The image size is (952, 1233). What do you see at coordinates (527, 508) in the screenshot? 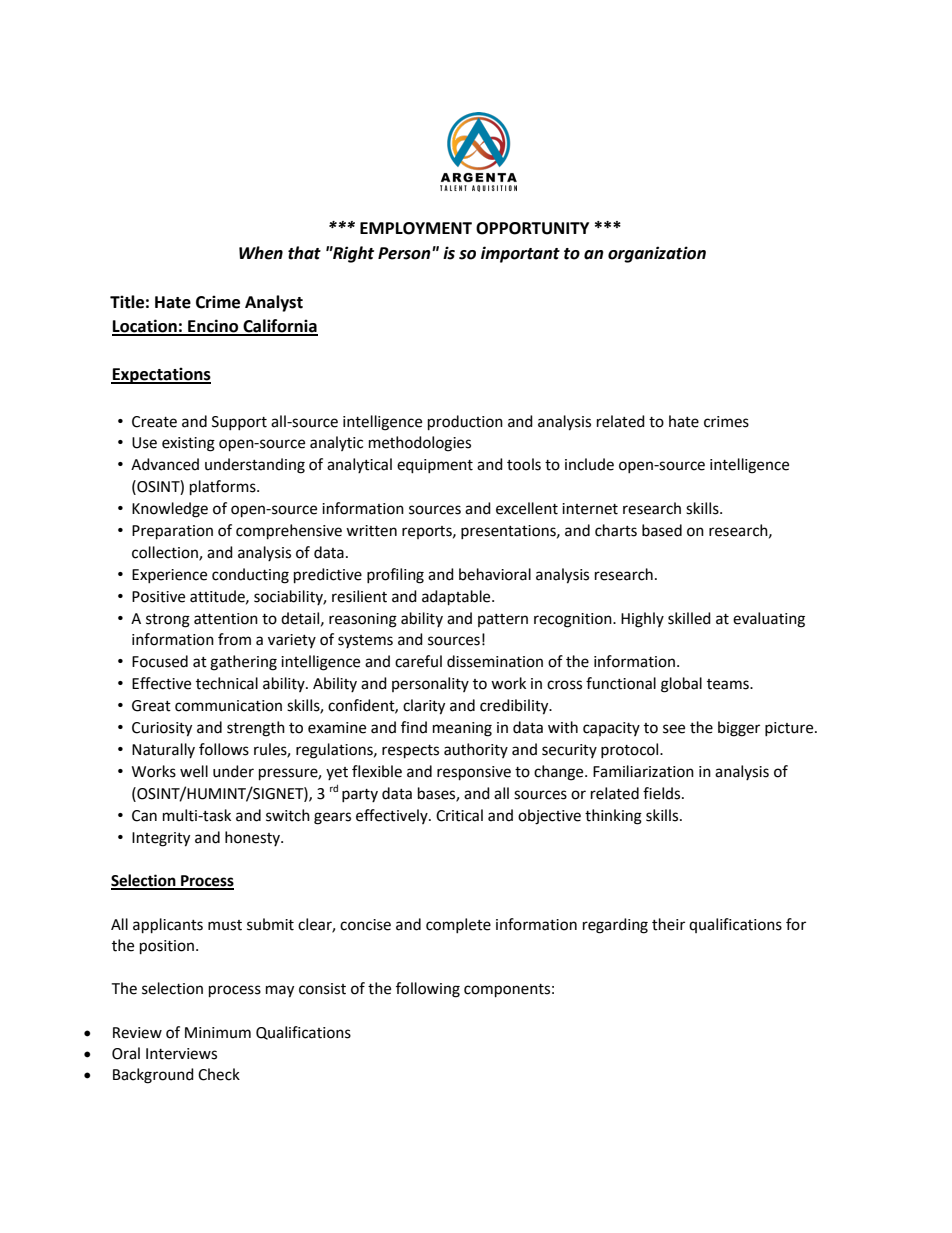
I see `excellent` at bounding box center [527, 508].
